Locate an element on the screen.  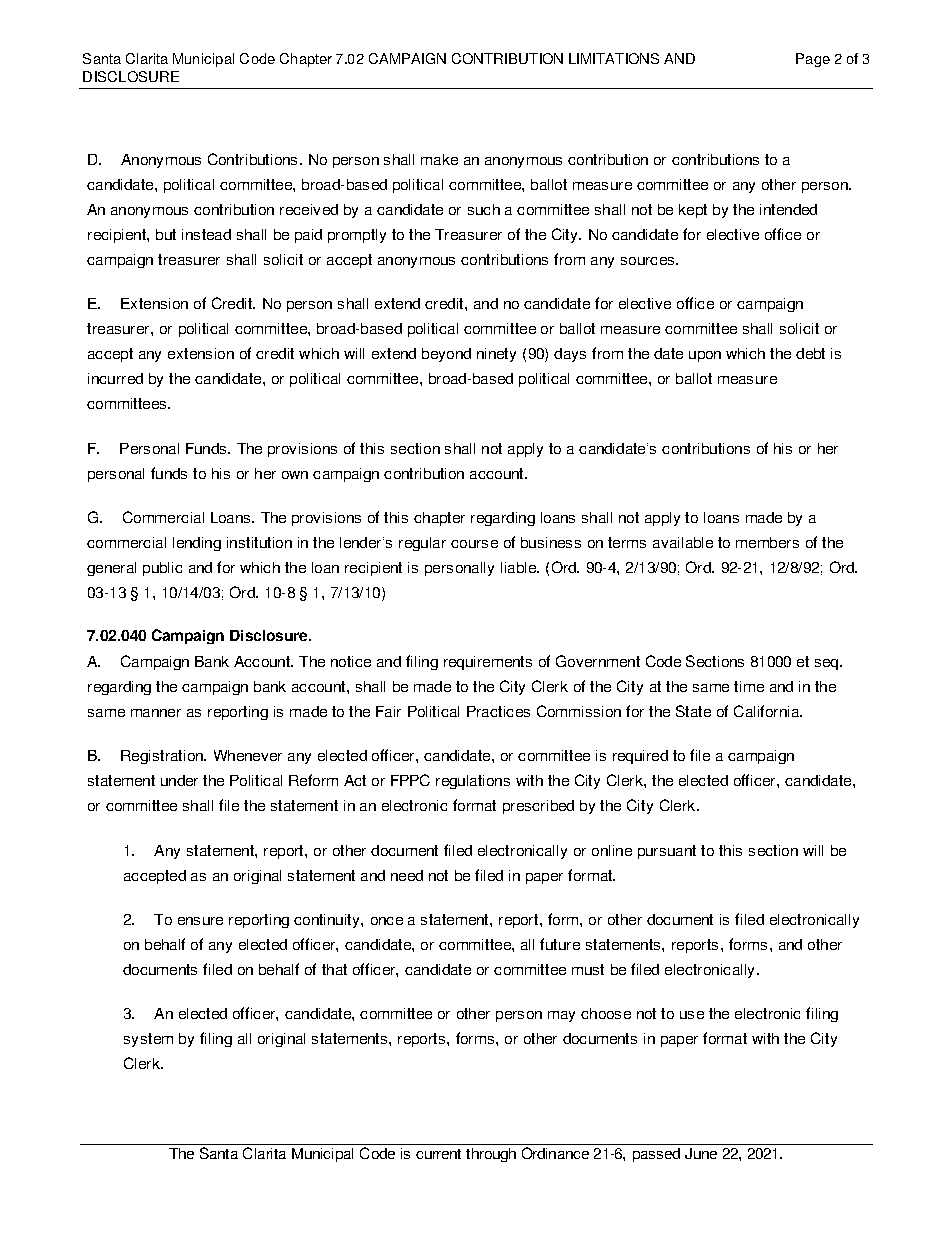
beyond is located at coordinates (446, 355).
